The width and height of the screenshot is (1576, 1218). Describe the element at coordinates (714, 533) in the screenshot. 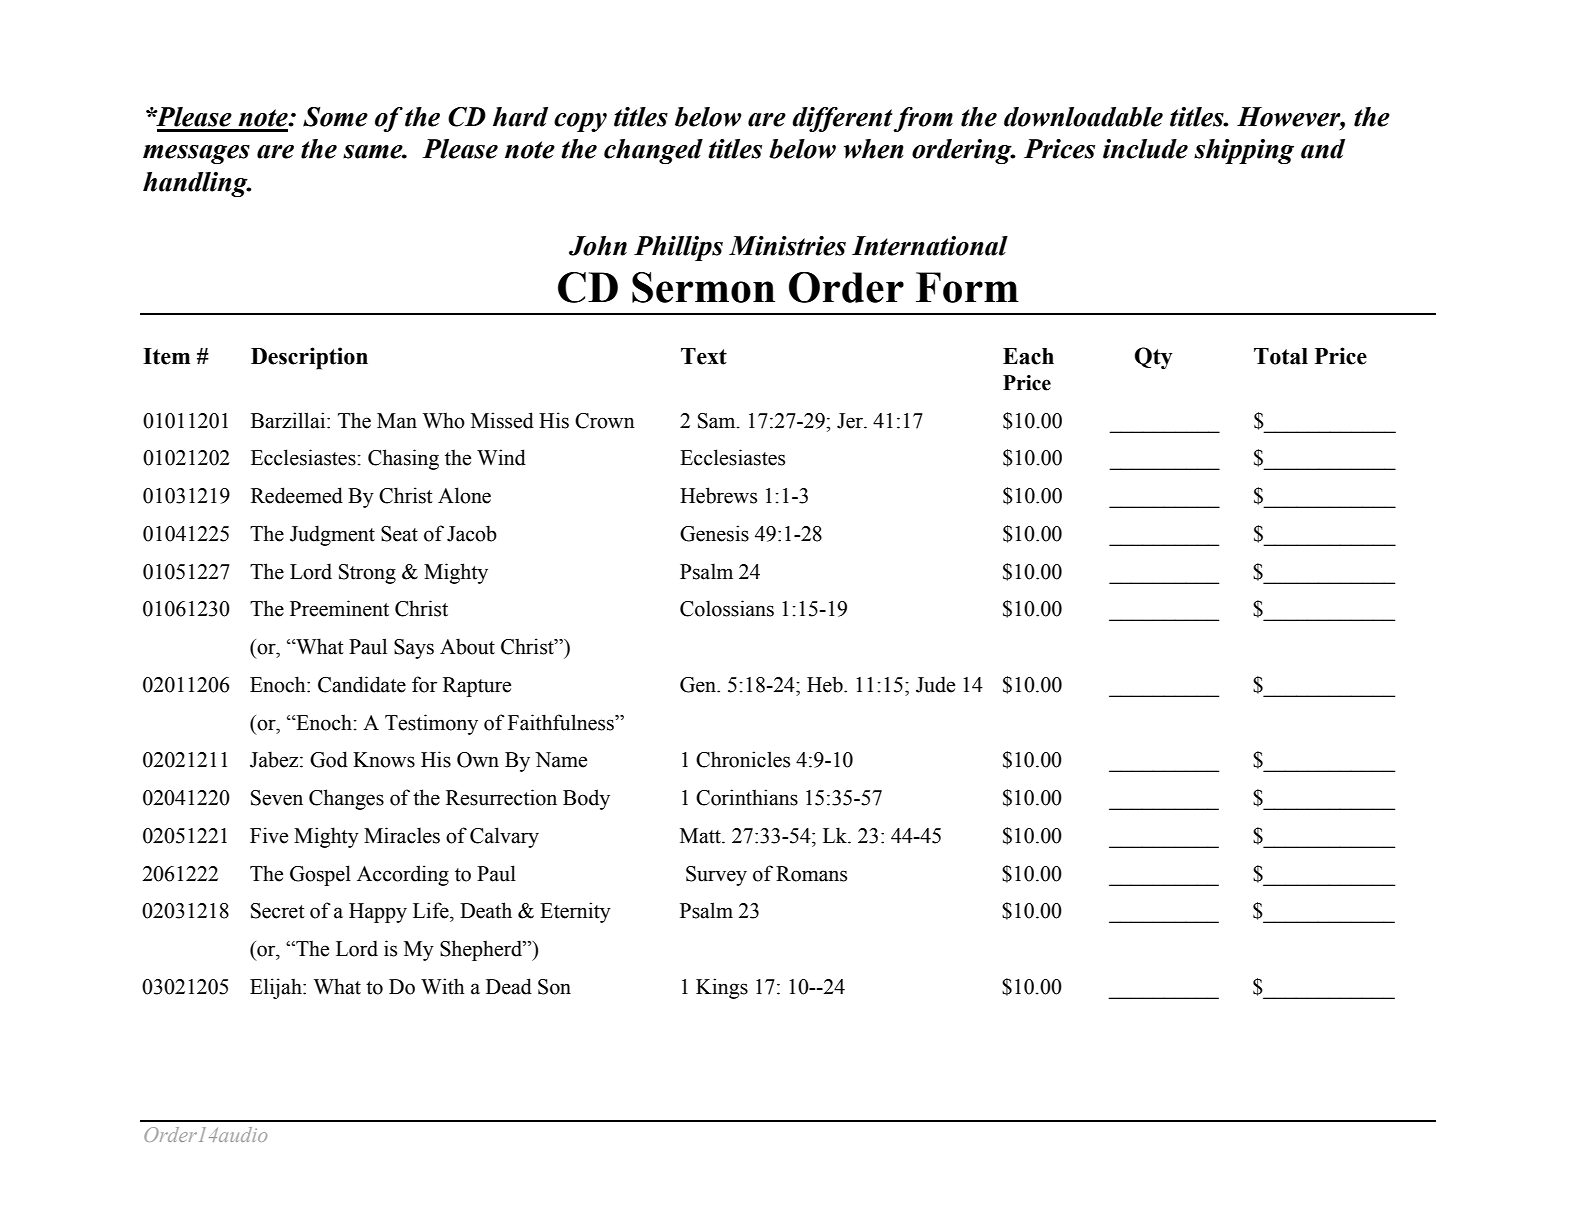

I see `Genesis` at that location.
